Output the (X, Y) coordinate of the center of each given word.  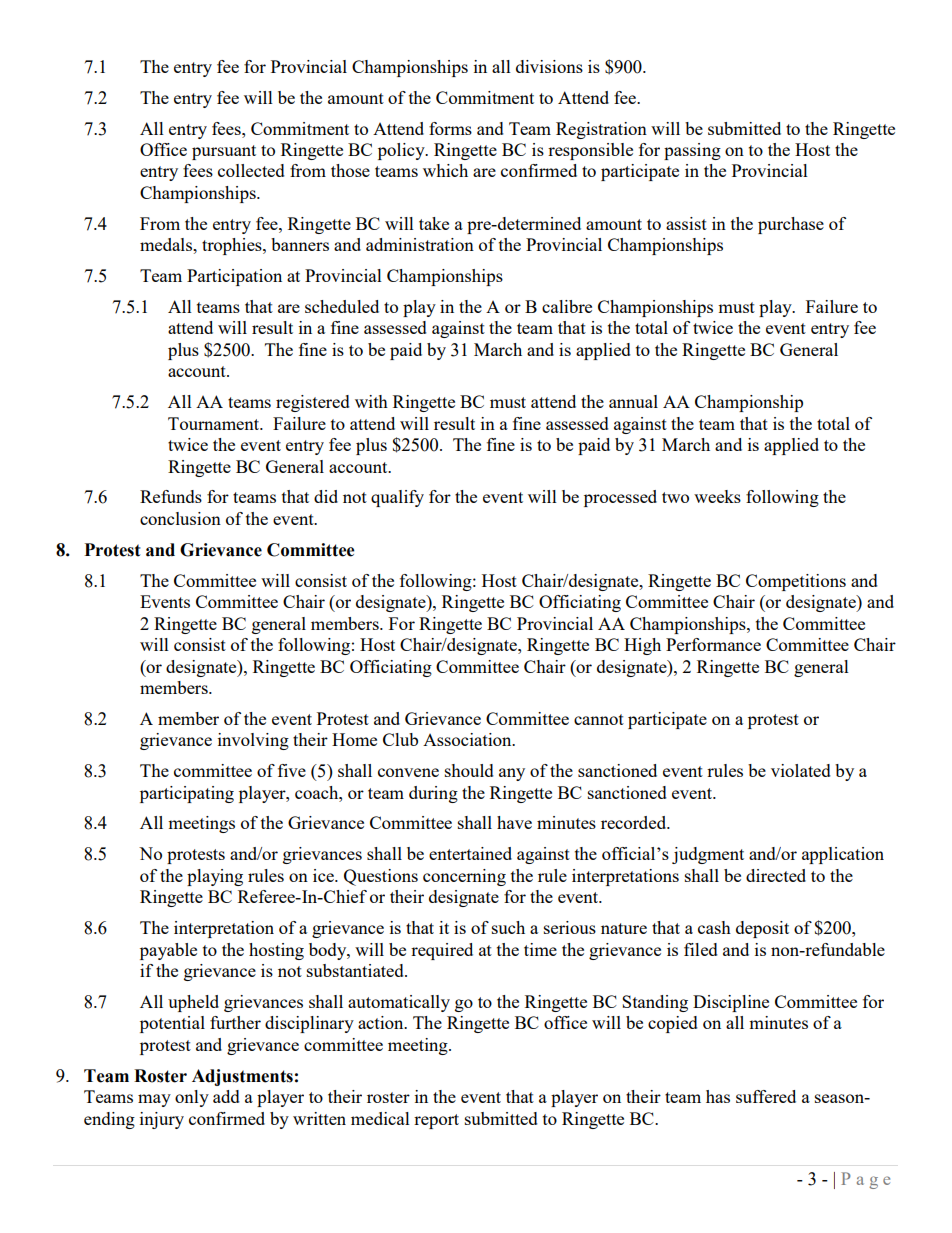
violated (801, 770)
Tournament (215, 423)
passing (692, 151)
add (226, 1096)
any (512, 774)
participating (187, 794)
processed (620, 498)
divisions (549, 66)
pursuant (224, 152)
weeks (717, 496)
